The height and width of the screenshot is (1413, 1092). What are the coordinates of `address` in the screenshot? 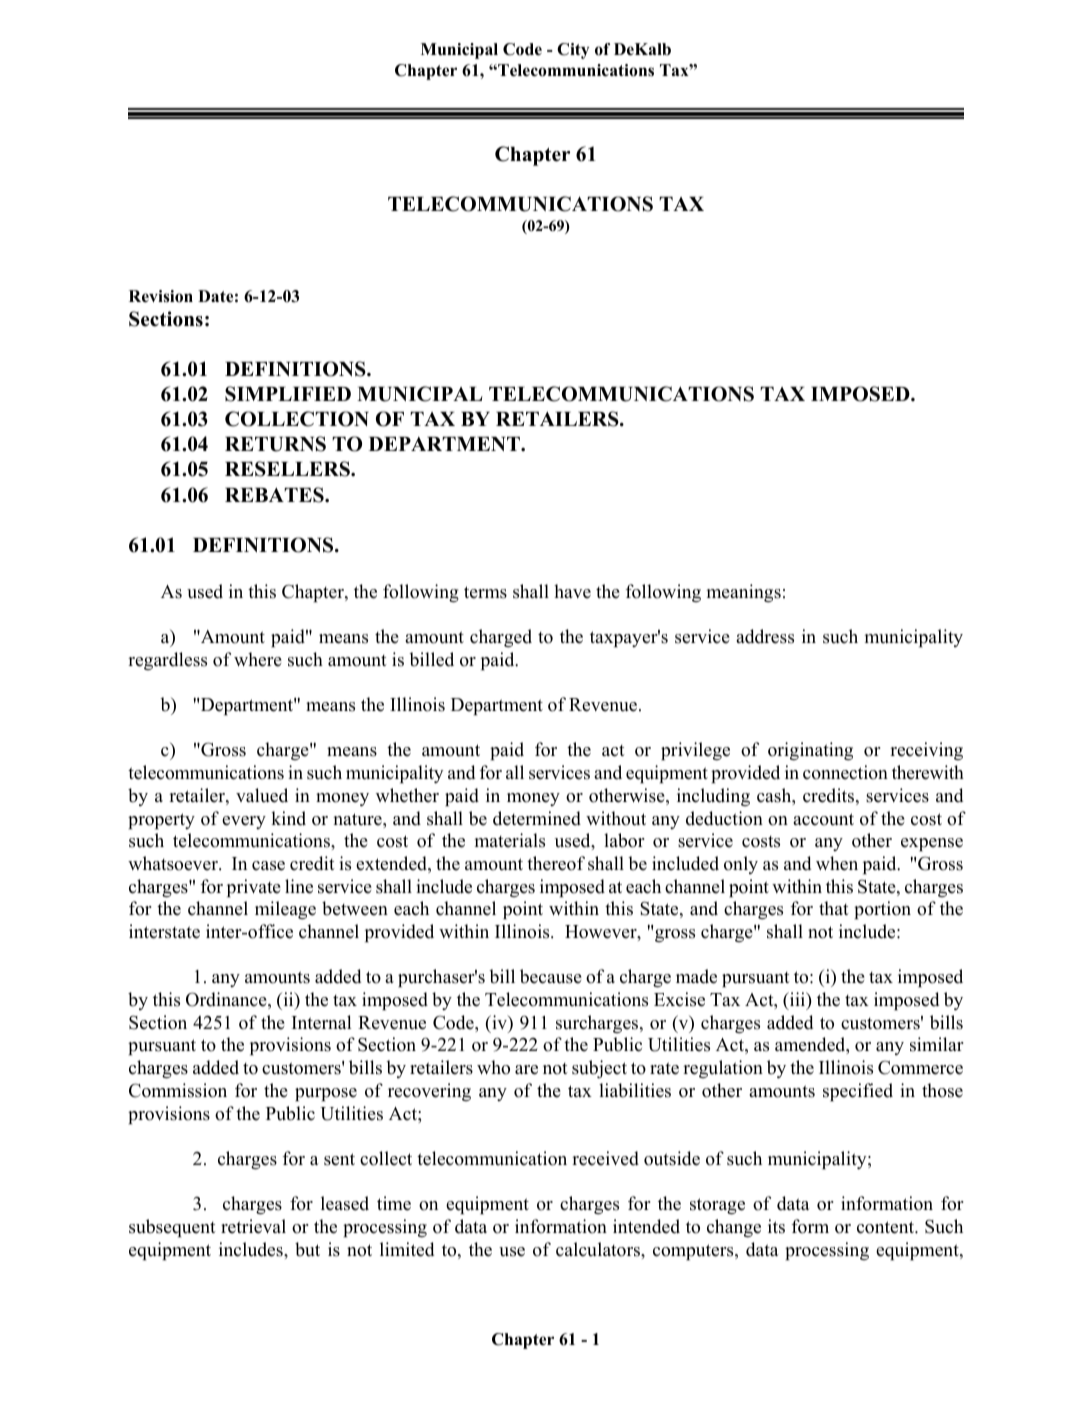 It's located at (765, 636).
